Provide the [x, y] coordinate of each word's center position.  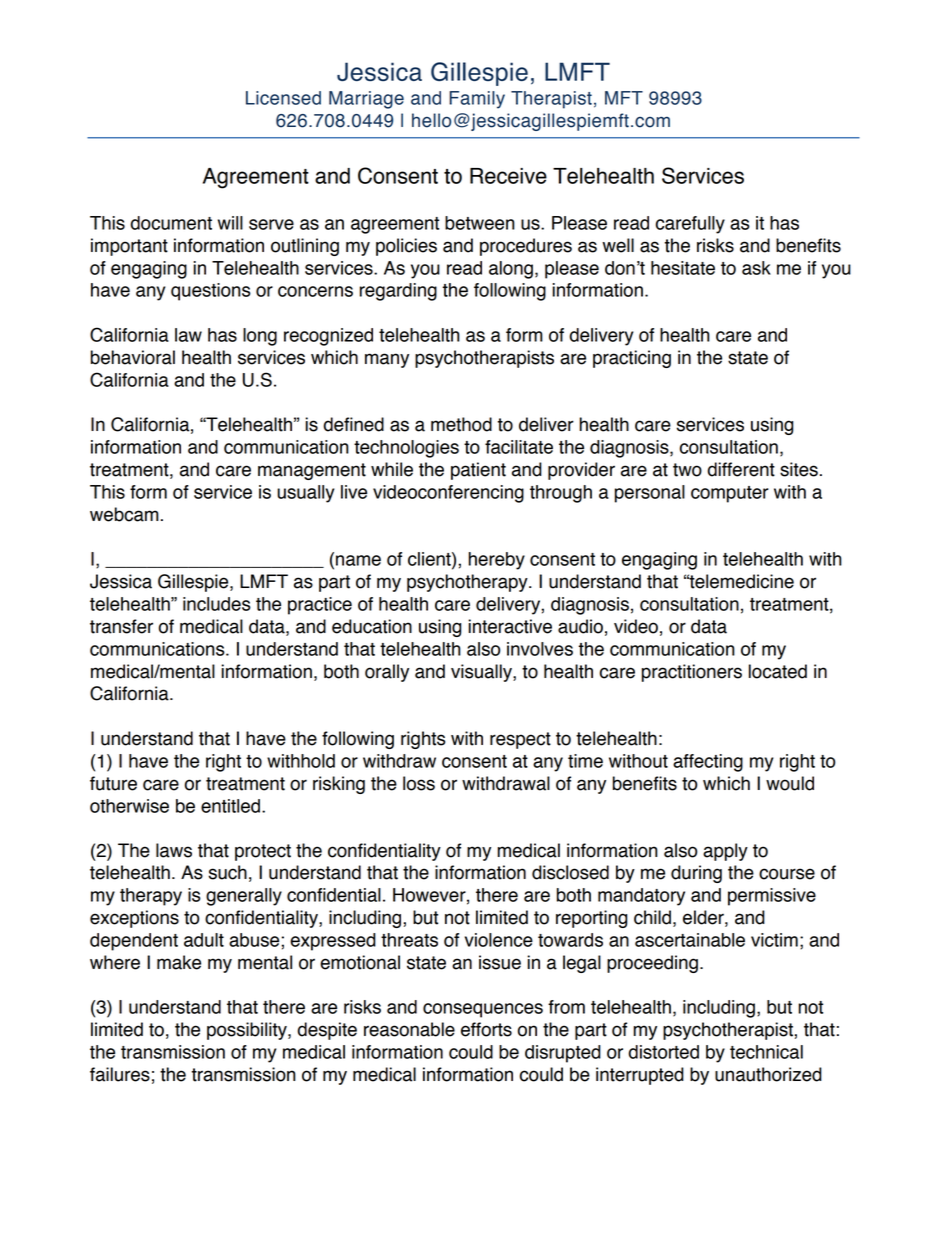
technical [766, 1052]
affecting [708, 763]
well [618, 245]
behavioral [133, 357]
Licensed [283, 98]
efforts [486, 1029]
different [741, 469]
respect [520, 740]
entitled [230, 806]
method [461, 424]
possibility [248, 1031]
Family [477, 100]
